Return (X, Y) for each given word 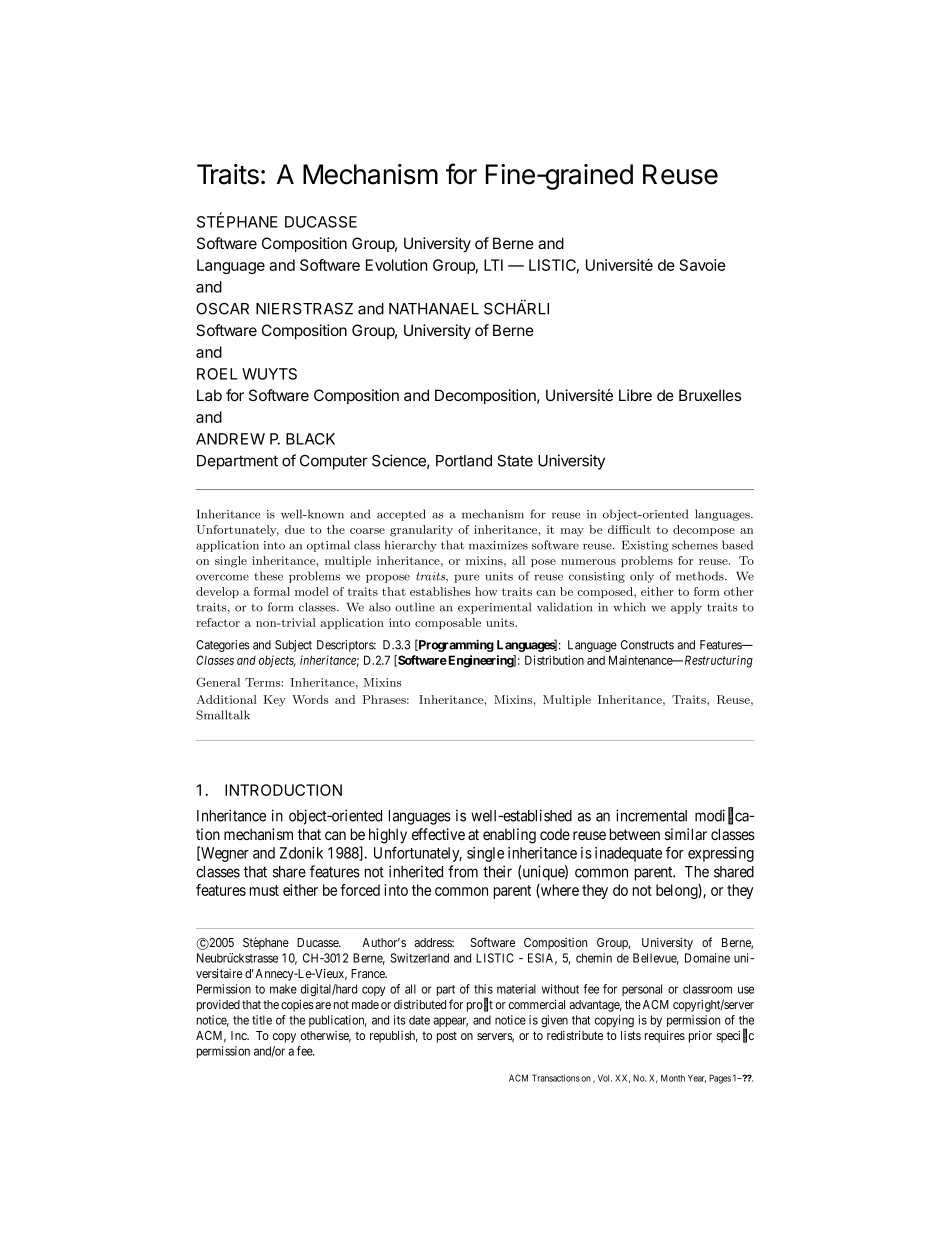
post (447, 1037)
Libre (635, 395)
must (264, 890)
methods (701, 576)
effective (438, 834)
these (268, 576)
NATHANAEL (434, 309)
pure (466, 578)
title (262, 1020)
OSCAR (222, 309)
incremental (651, 815)
